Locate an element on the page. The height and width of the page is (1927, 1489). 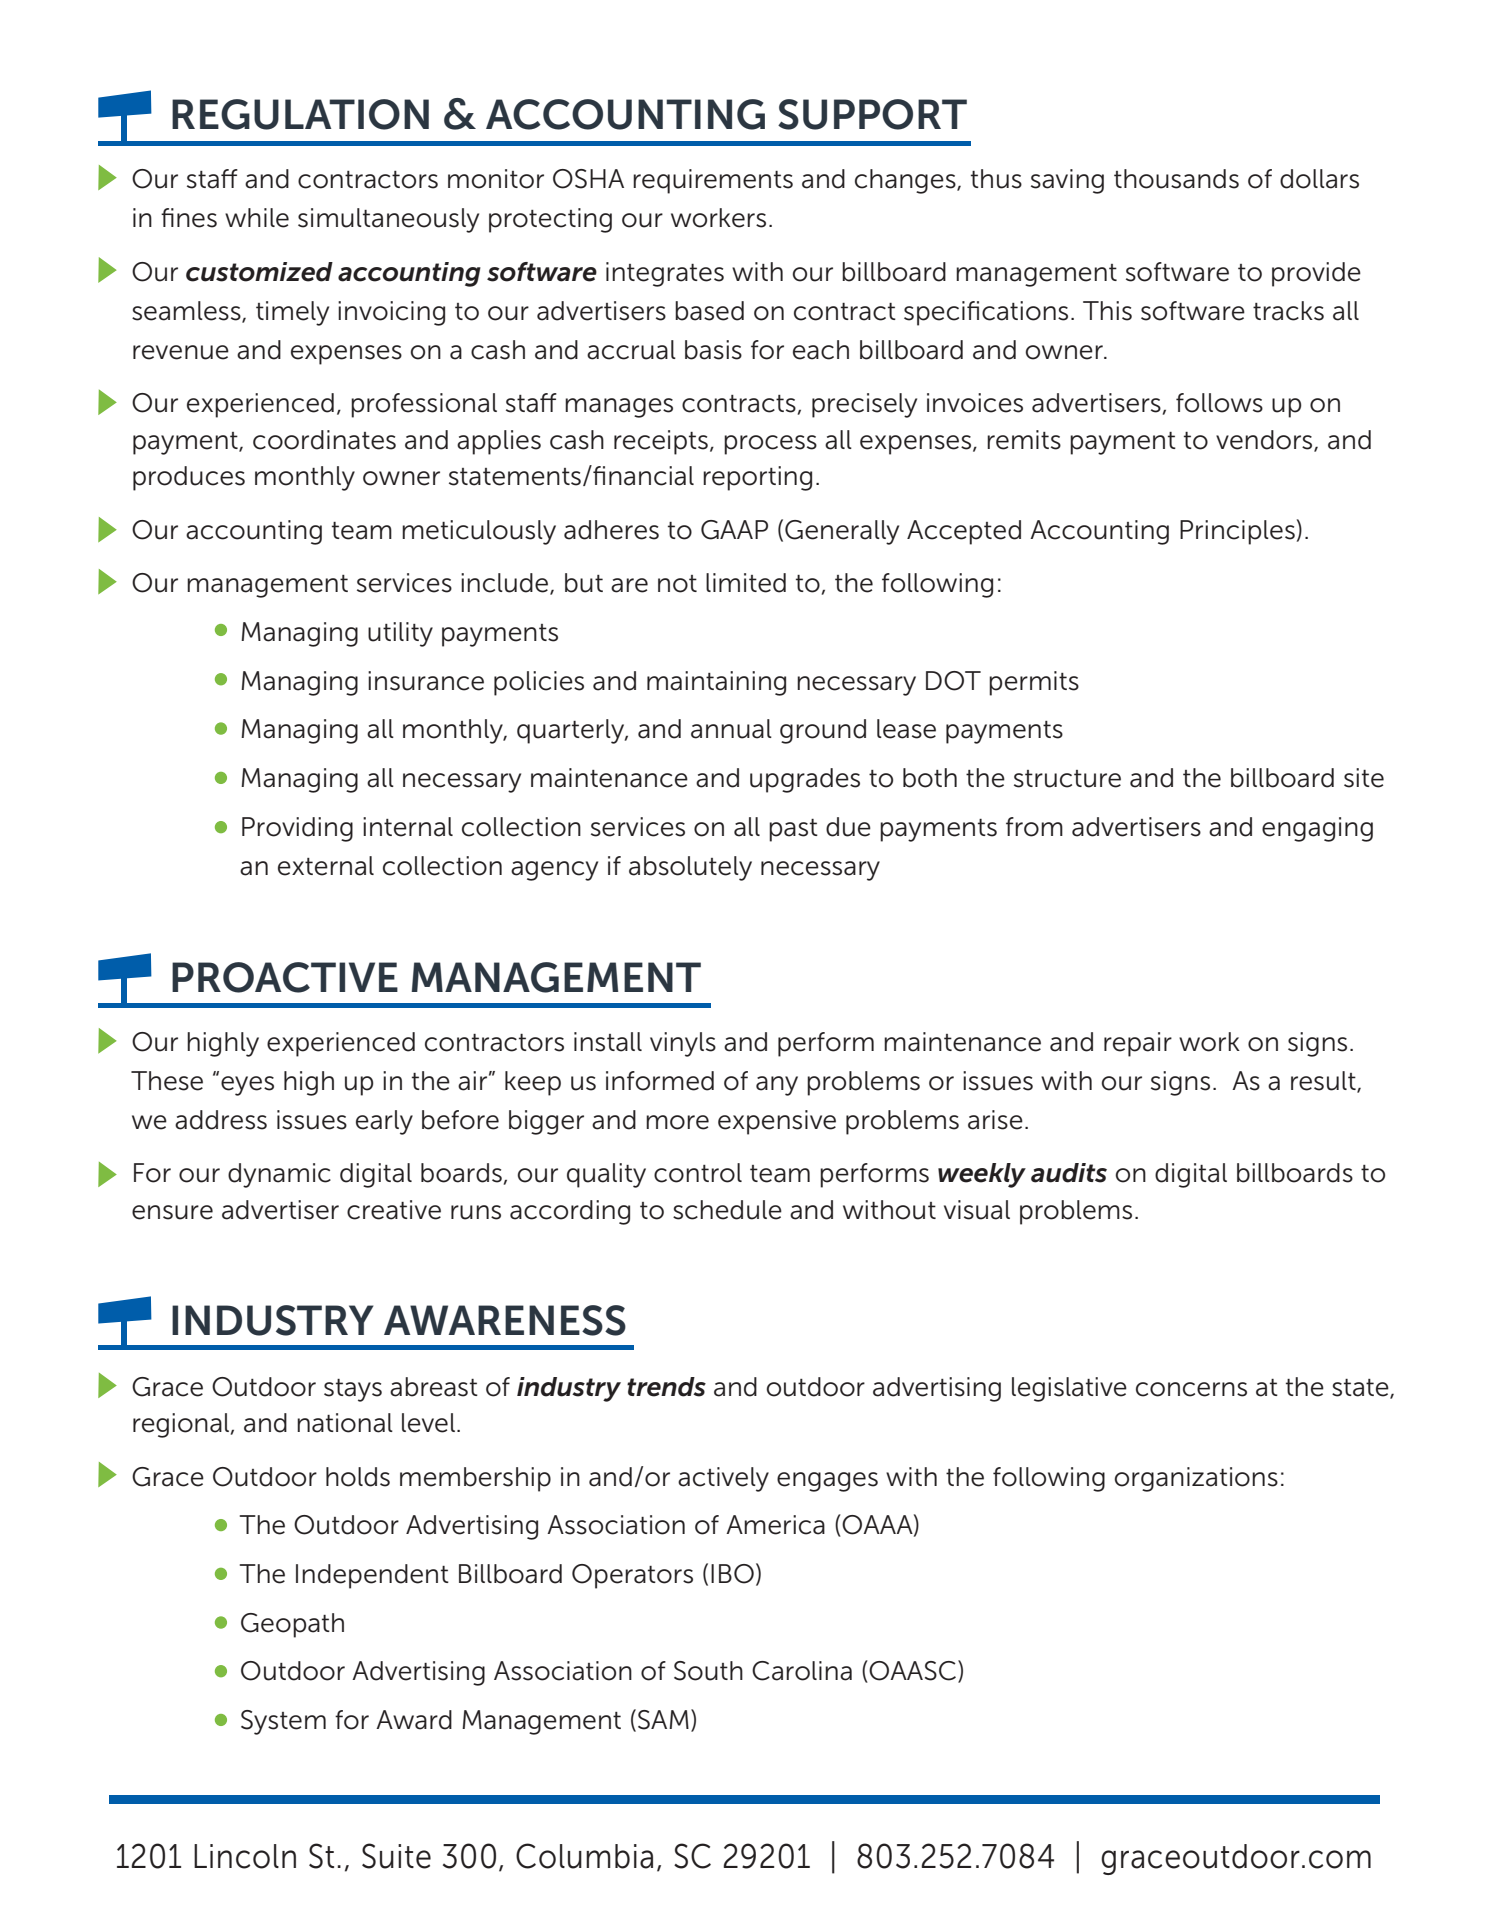
repair is located at coordinates (1138, 1044).
